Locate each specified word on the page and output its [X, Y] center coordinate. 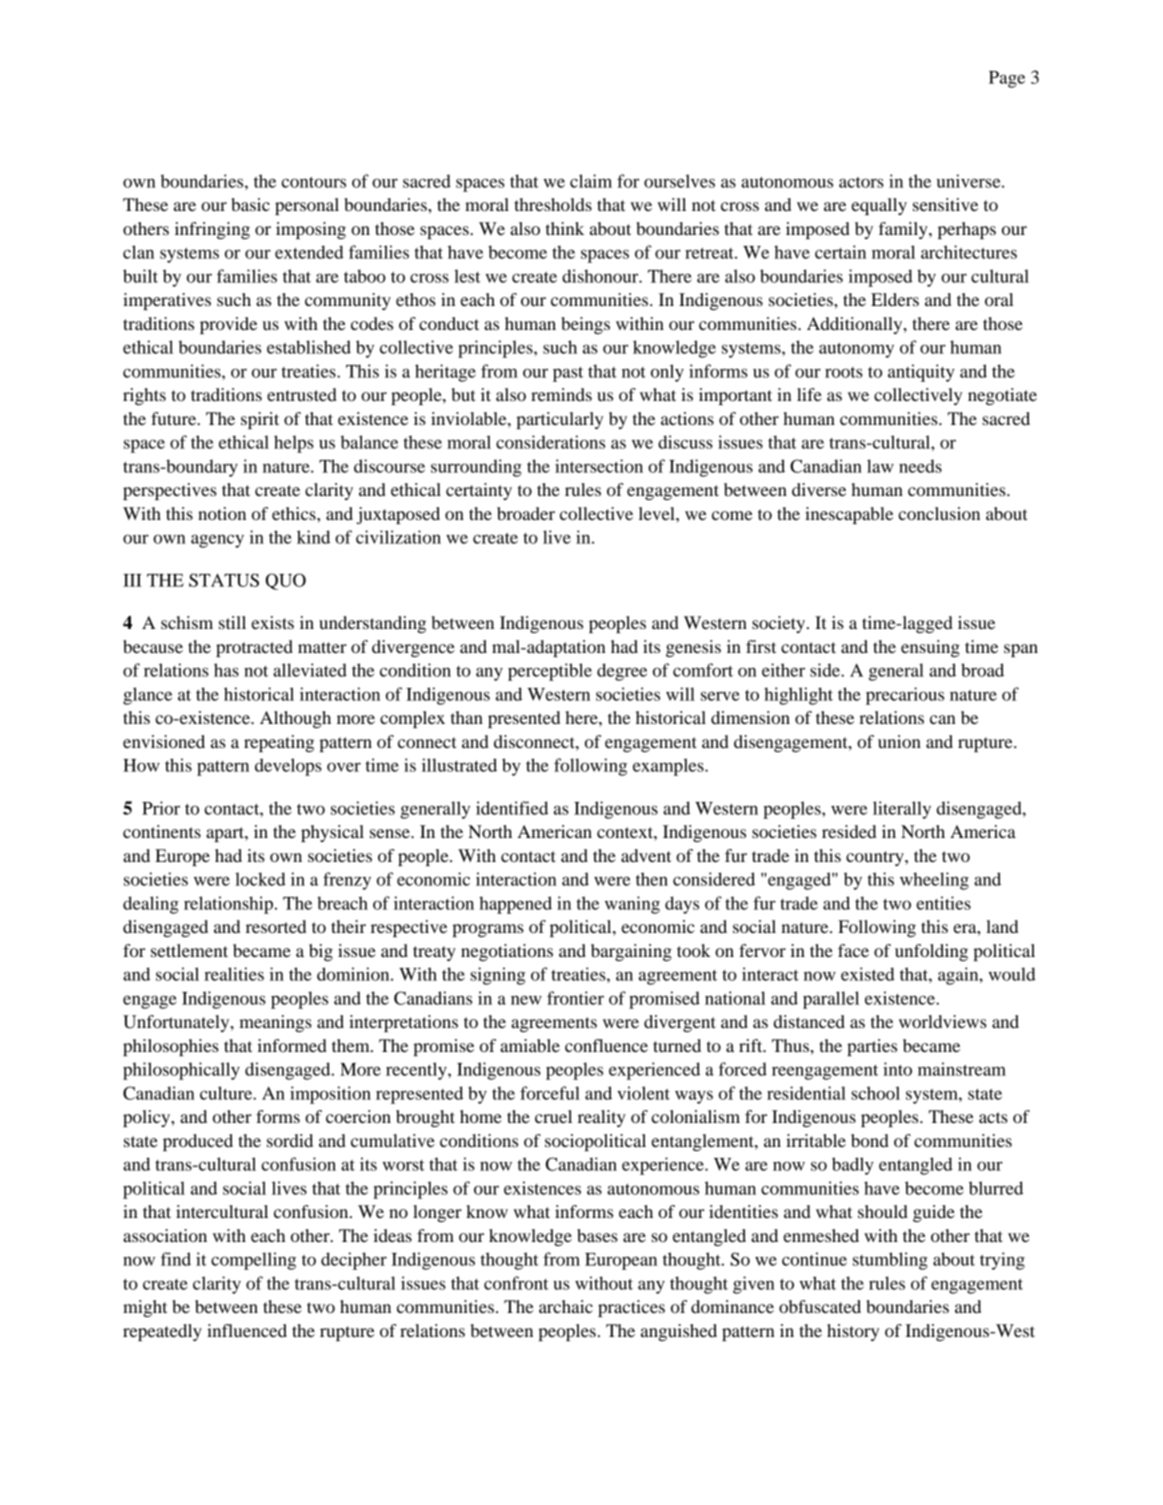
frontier [575, 998]
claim [591, 181]
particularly [559, 420]
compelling [253, 1261]
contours [313, 182]
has [226, 670]
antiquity [921, 373]
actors [861, 182]
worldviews [943, 1021]
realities [234, 974]
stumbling [890, 1261]
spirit [260, 420]
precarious [905, 696]
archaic [566, 1306]
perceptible [550, 672]
